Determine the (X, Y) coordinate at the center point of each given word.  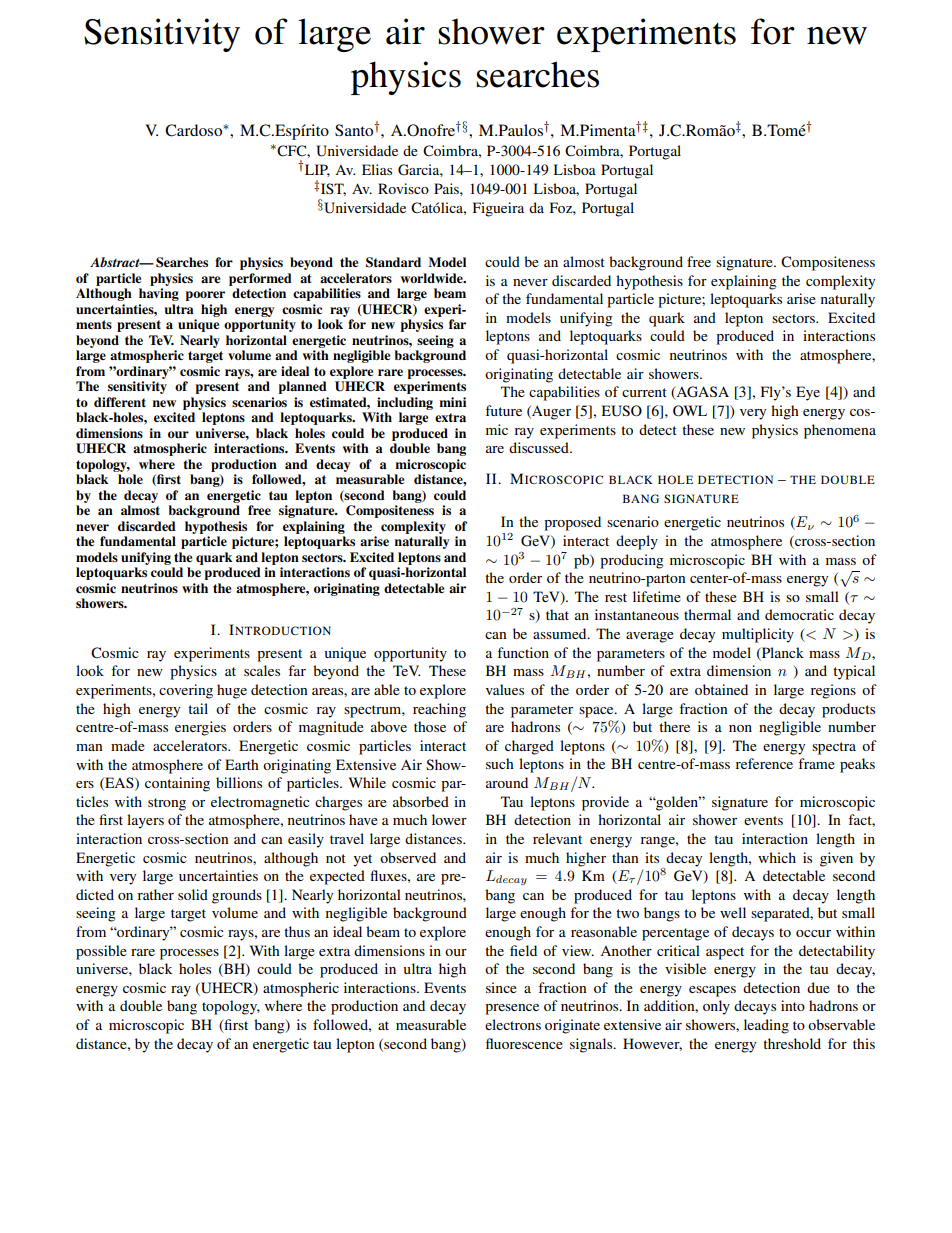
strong (167, 804)
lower (449, 819)
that (557, 614)
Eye (808, 393)
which (777, 857)
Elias (377, 169)
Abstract (116, 262)
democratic (799, 614)
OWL (690, 411)
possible (101, 952)
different (120, 402)
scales (262, 670)
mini (452, 402)
